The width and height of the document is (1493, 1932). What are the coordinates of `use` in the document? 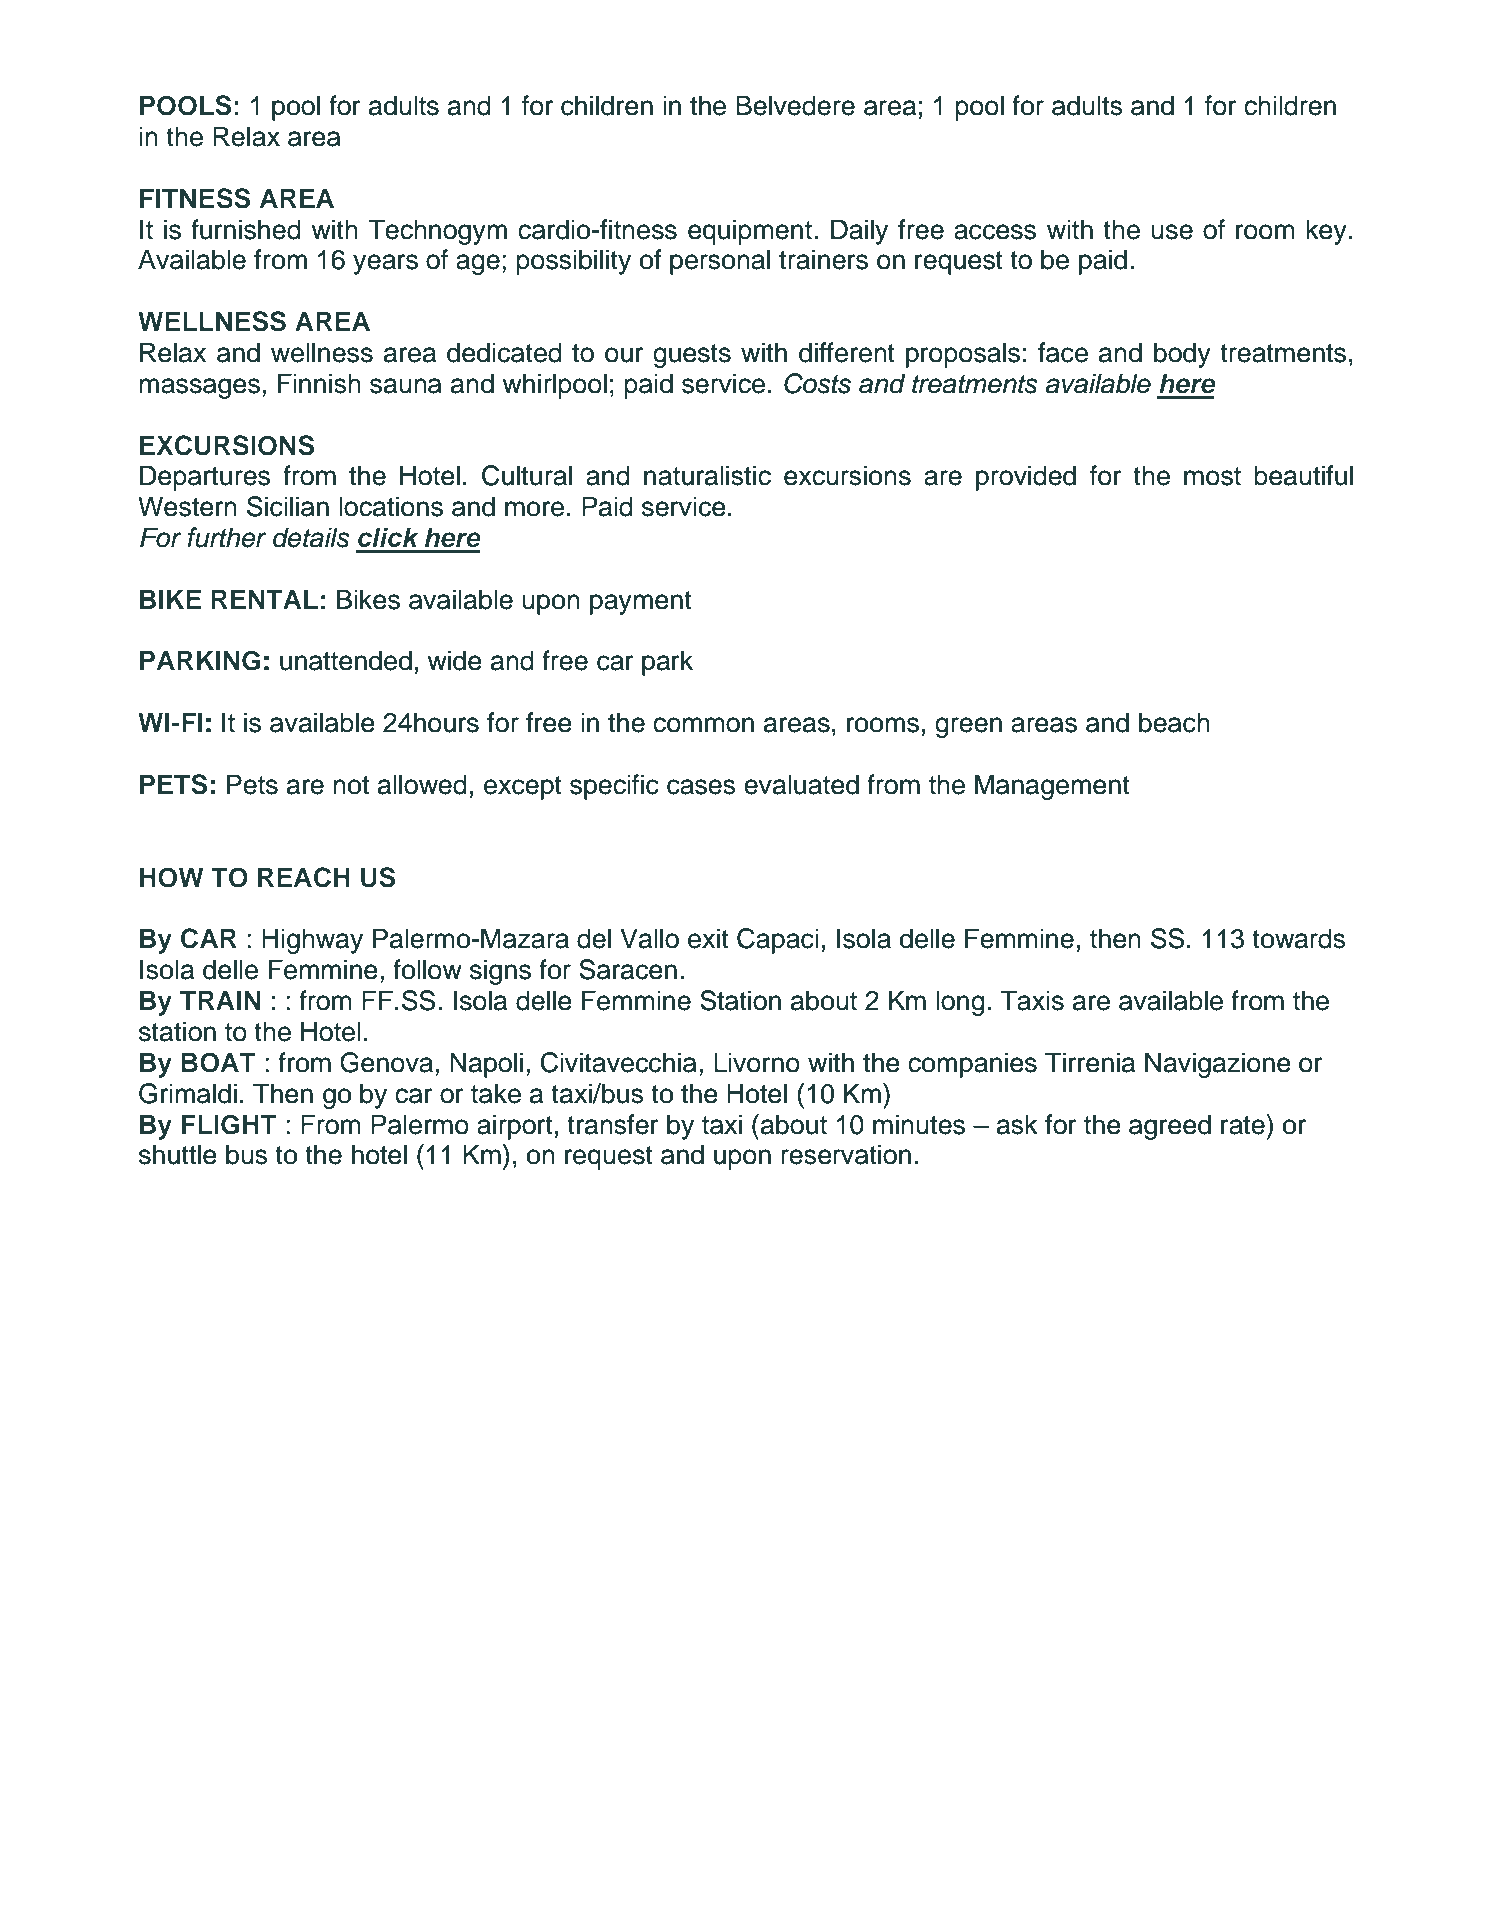 It's located at (1172, 232).
